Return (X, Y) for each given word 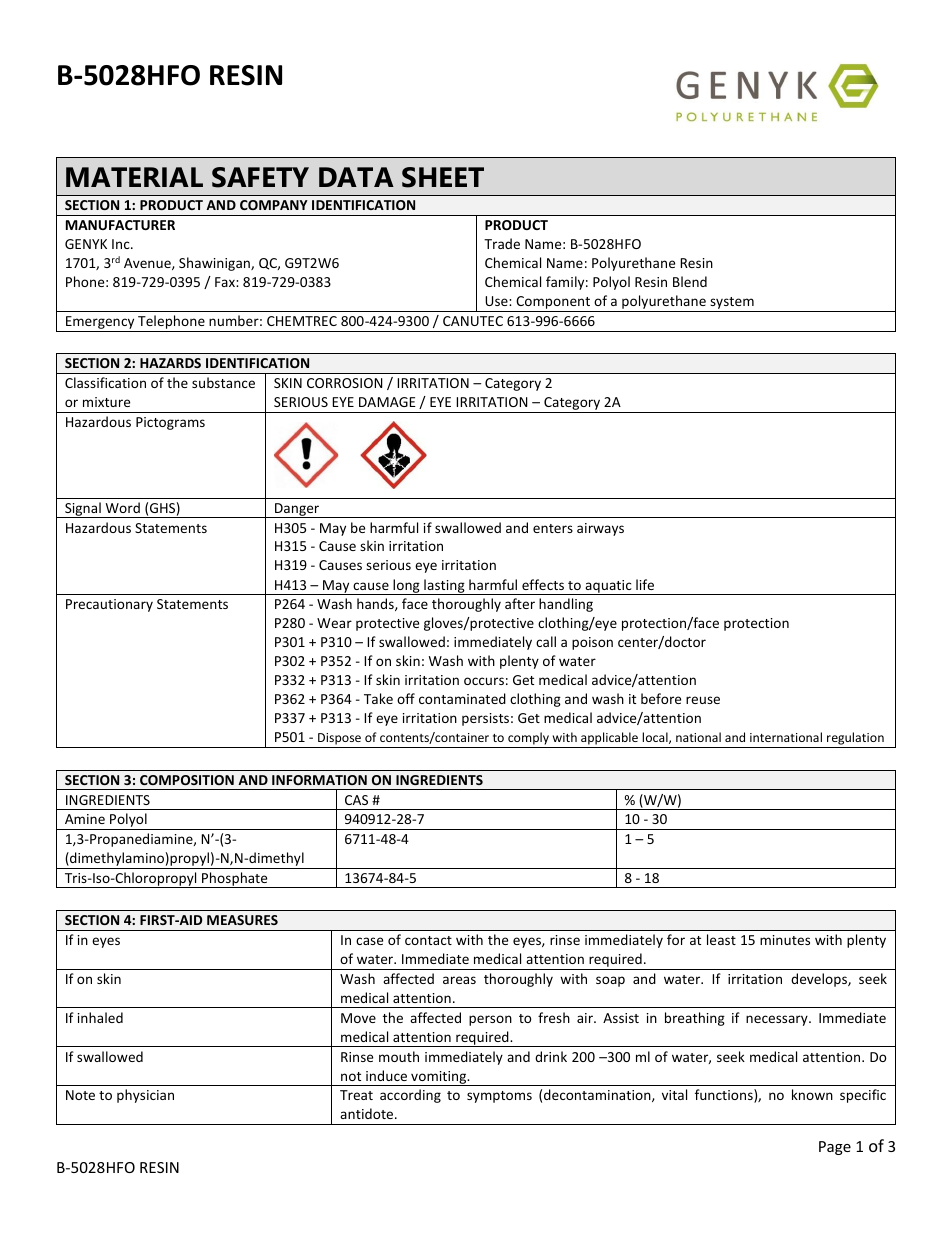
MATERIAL (134, 177)
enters (553, 528)
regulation (855, 740)
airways (600, 529)
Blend (690, 281)
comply (528, 740)
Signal (83, 510)
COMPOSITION (187, 780)
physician (145, 1096)
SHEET (443, 177)
